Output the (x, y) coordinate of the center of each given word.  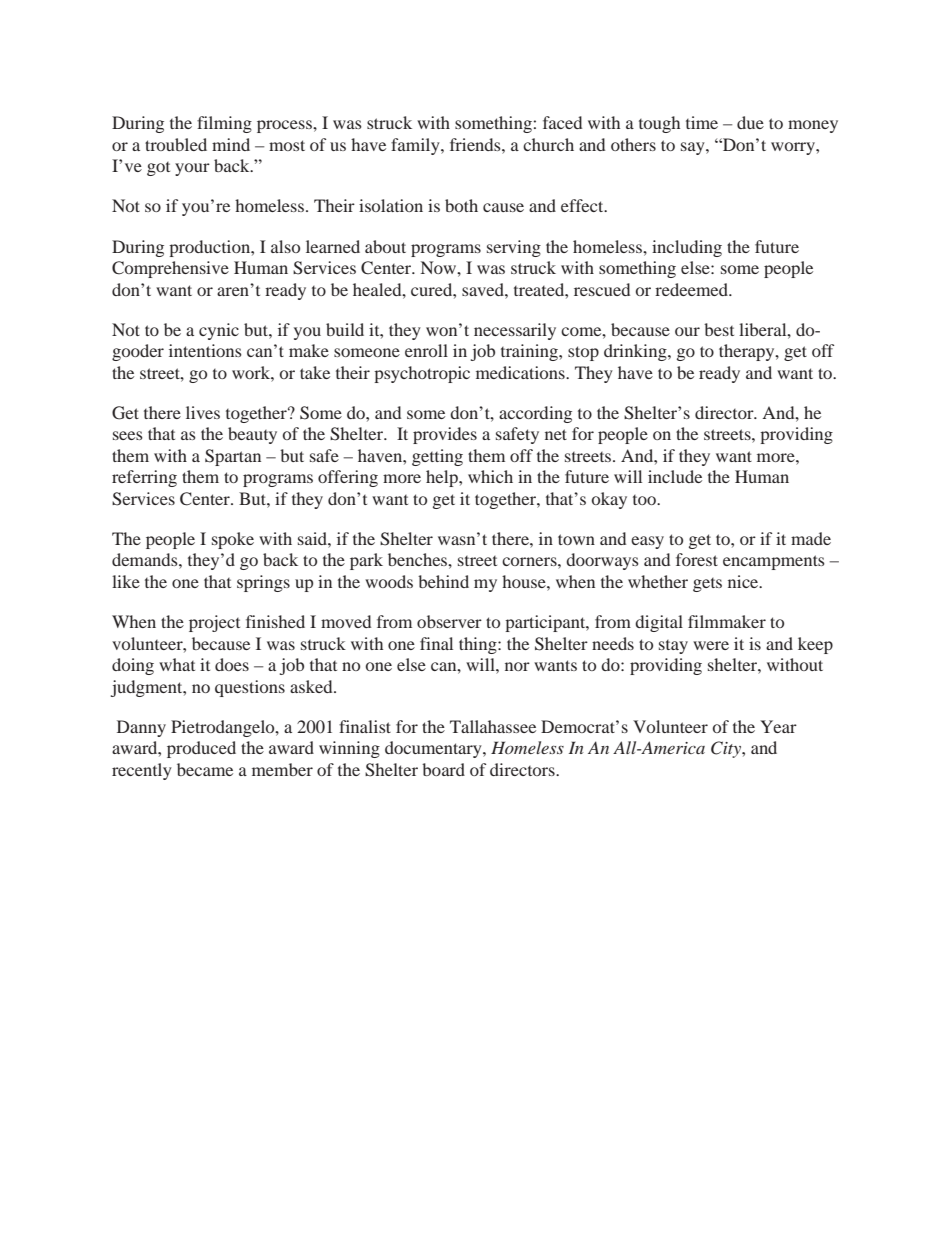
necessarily (515, 331)
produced (201, 749)
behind (443, 581)
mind (231, 144)
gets (707, 585)
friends (476, 144)
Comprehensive (170, 269)
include (675, 476)
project (214, 623)
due (750, 122)
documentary (434, 749)
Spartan (233, 457)
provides (445, 435)
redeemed (692, 289)
